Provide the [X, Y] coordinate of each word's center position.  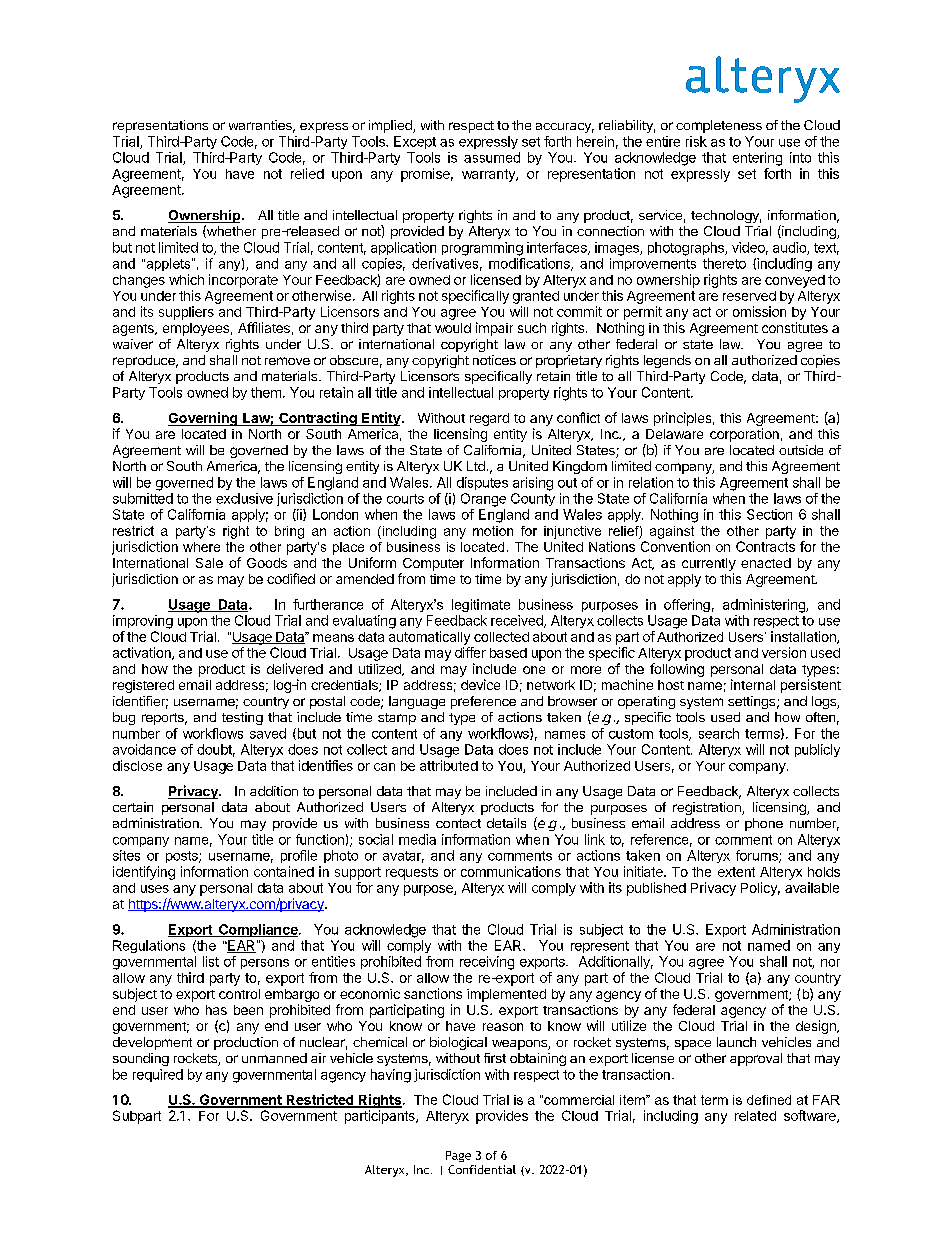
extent [736, 872]
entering [757, 159]
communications [511, 871]
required [158, 1075]
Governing [204, 419]
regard [489, 421]
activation [143, 653]
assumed [492, 157]
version [784, 652]
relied [307, 173]
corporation [744, 435]
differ [470, 652]
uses [155, 889]
